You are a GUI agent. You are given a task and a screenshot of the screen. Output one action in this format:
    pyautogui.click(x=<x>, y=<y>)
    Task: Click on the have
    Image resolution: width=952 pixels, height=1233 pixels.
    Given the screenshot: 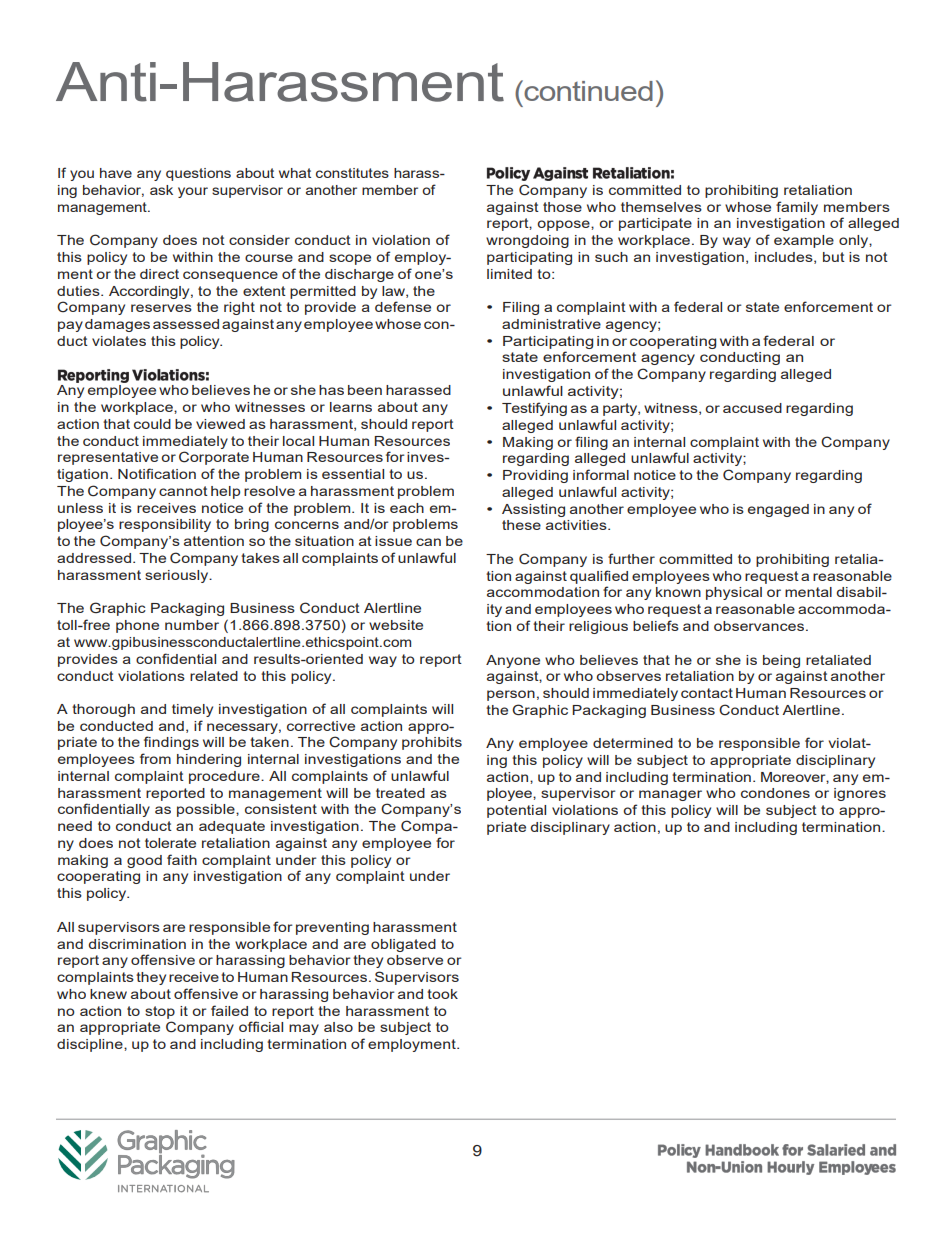 What is the action you would take?
    pyautogui.click(x=116, y=173)
